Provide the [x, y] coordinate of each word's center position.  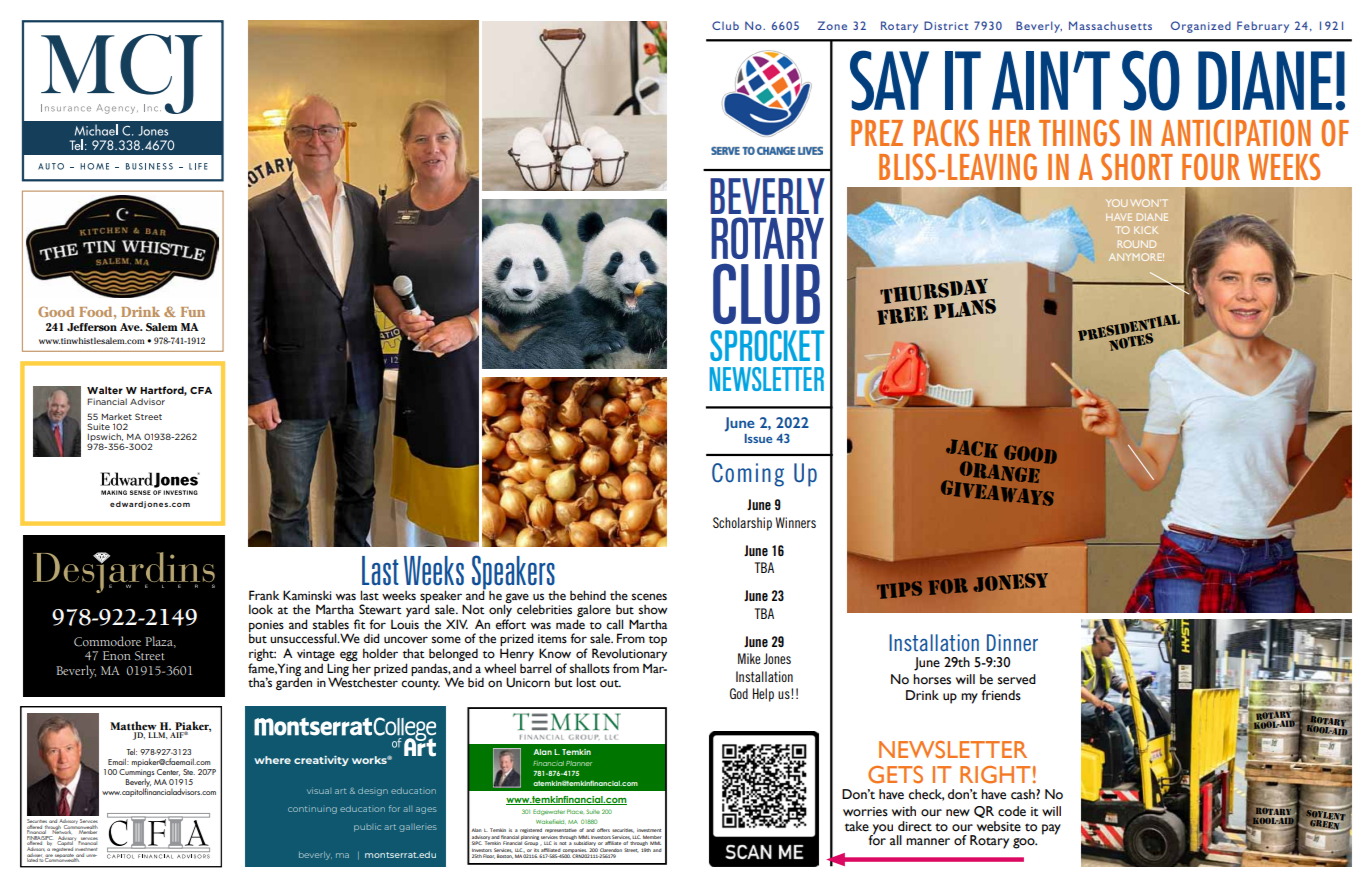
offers [603, 830]
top [658, 641]
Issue [759, 438]
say [889, 80]
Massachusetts [1110, 25]
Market [116, 416]
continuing [312, 810]
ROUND [1137, 244]
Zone [832, 25]
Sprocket [767, 345]
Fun [193, 312]
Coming [748, 475]
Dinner [1012, 642]
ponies [266, 627]
